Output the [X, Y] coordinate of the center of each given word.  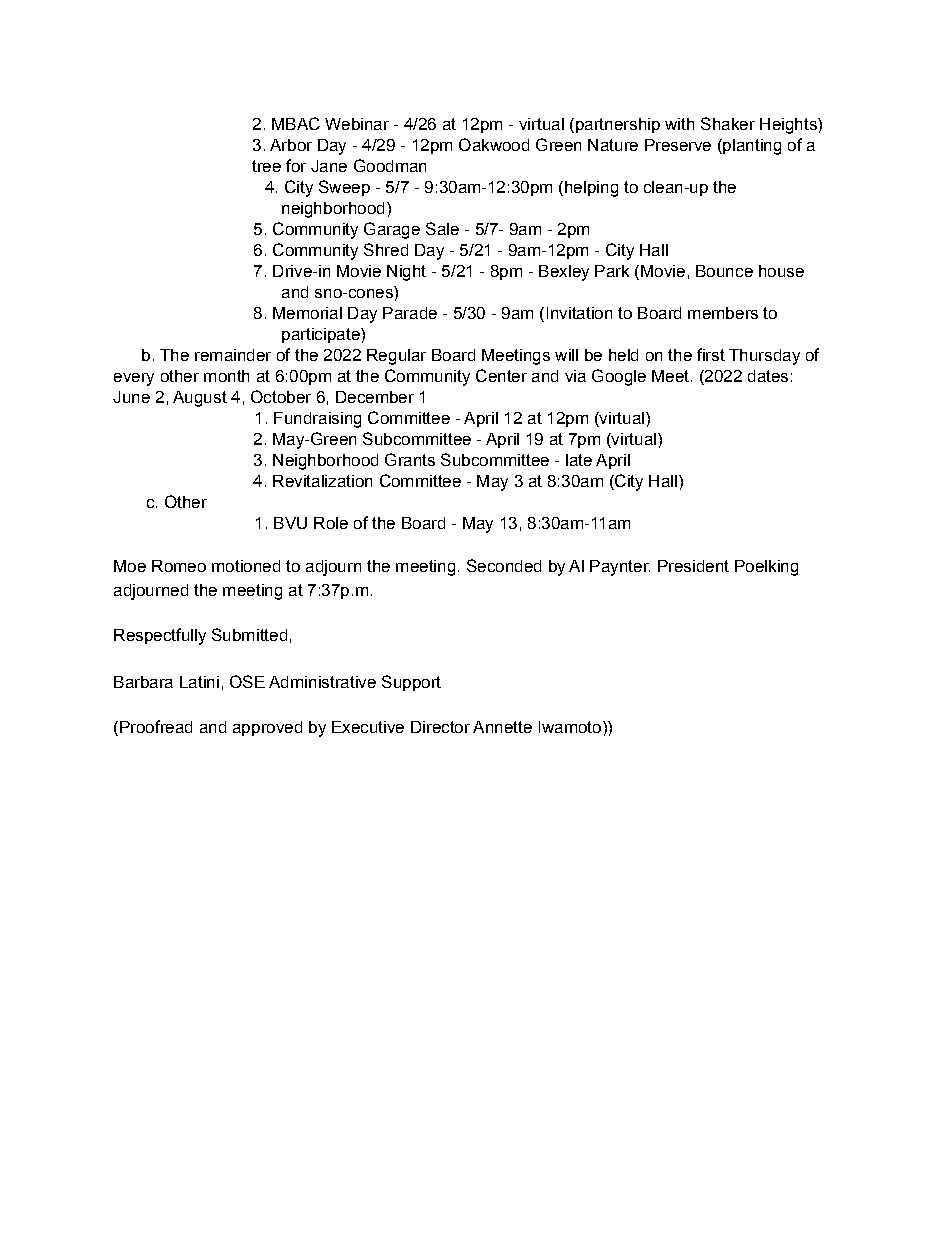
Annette [502, 727]
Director [440, 727]
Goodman [390, 165]
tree [266, 166]
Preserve [678, 145]
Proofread [156, 726]
